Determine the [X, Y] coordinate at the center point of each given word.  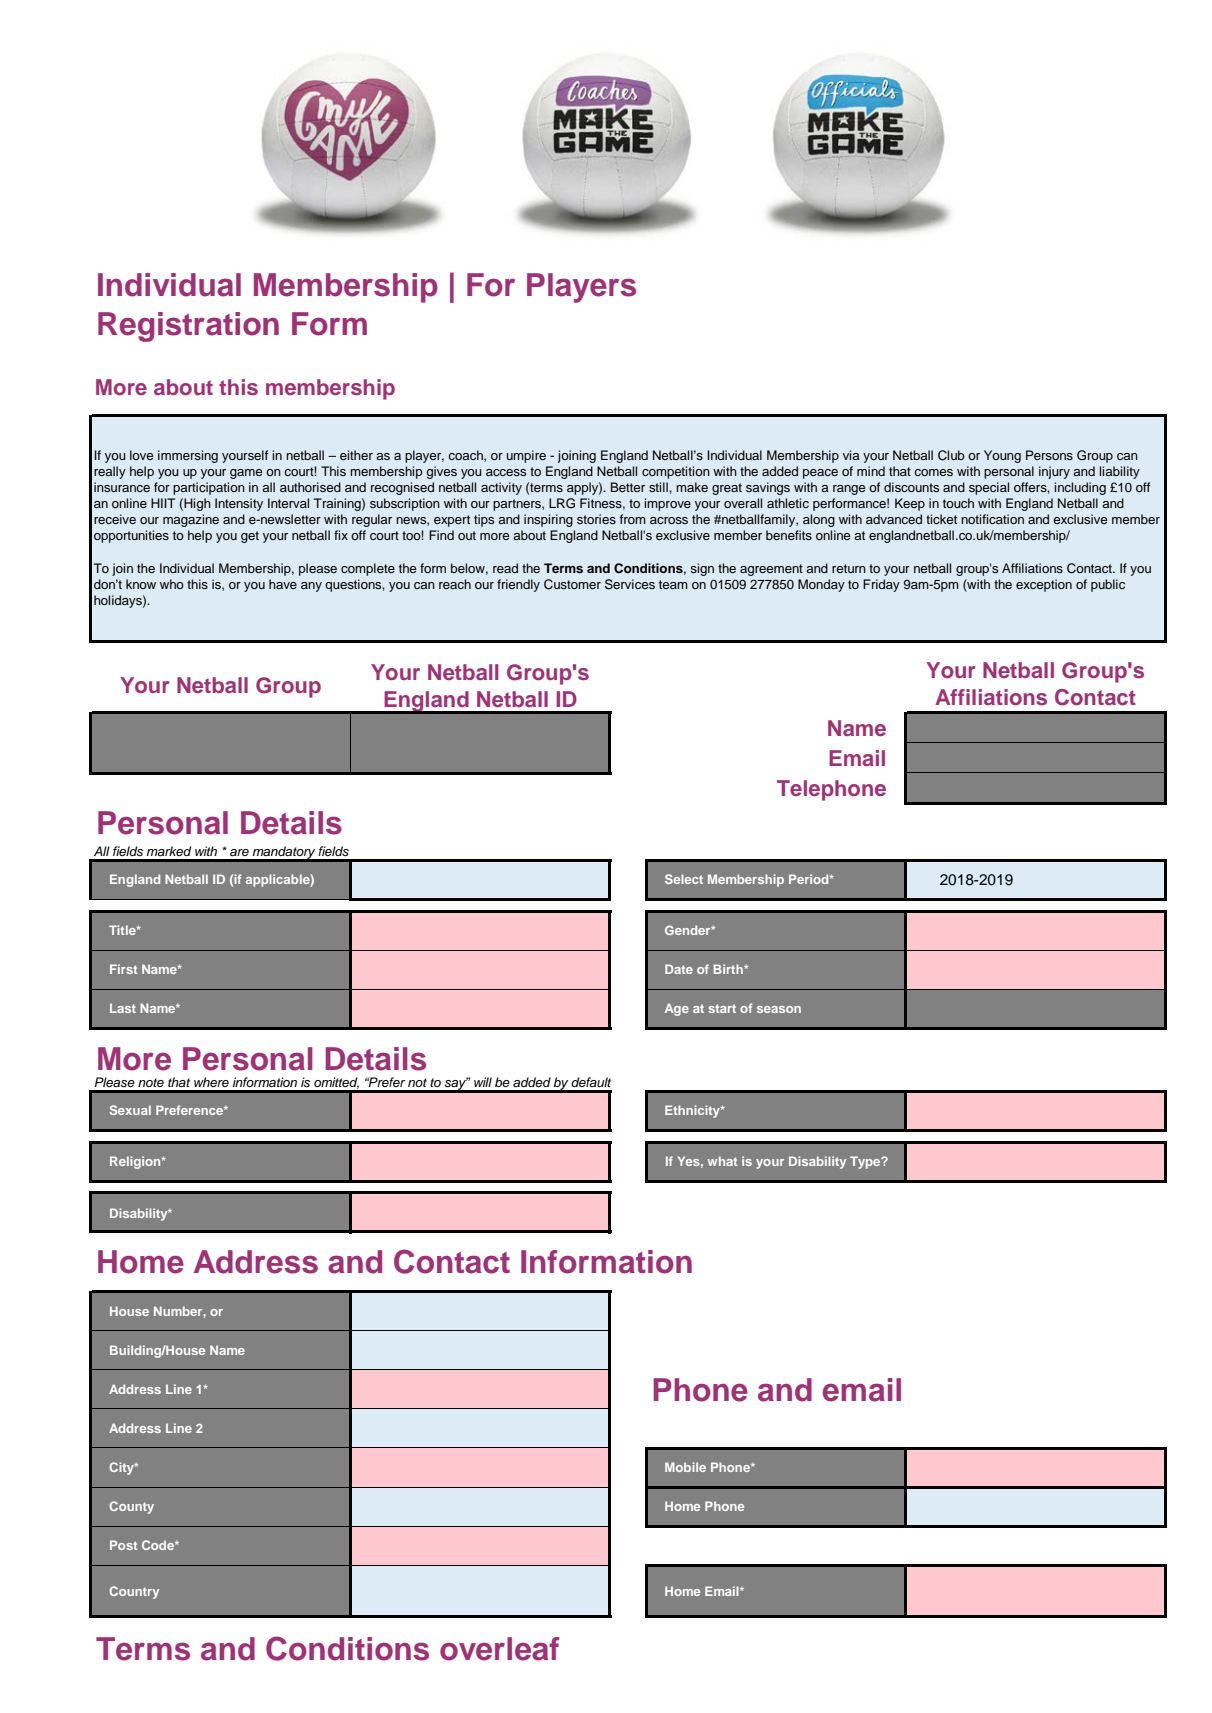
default [591, 1082]
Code [159, 1545]
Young [1002, 456]
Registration [188, 327]
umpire [526, 456]
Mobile [685, 1467]
